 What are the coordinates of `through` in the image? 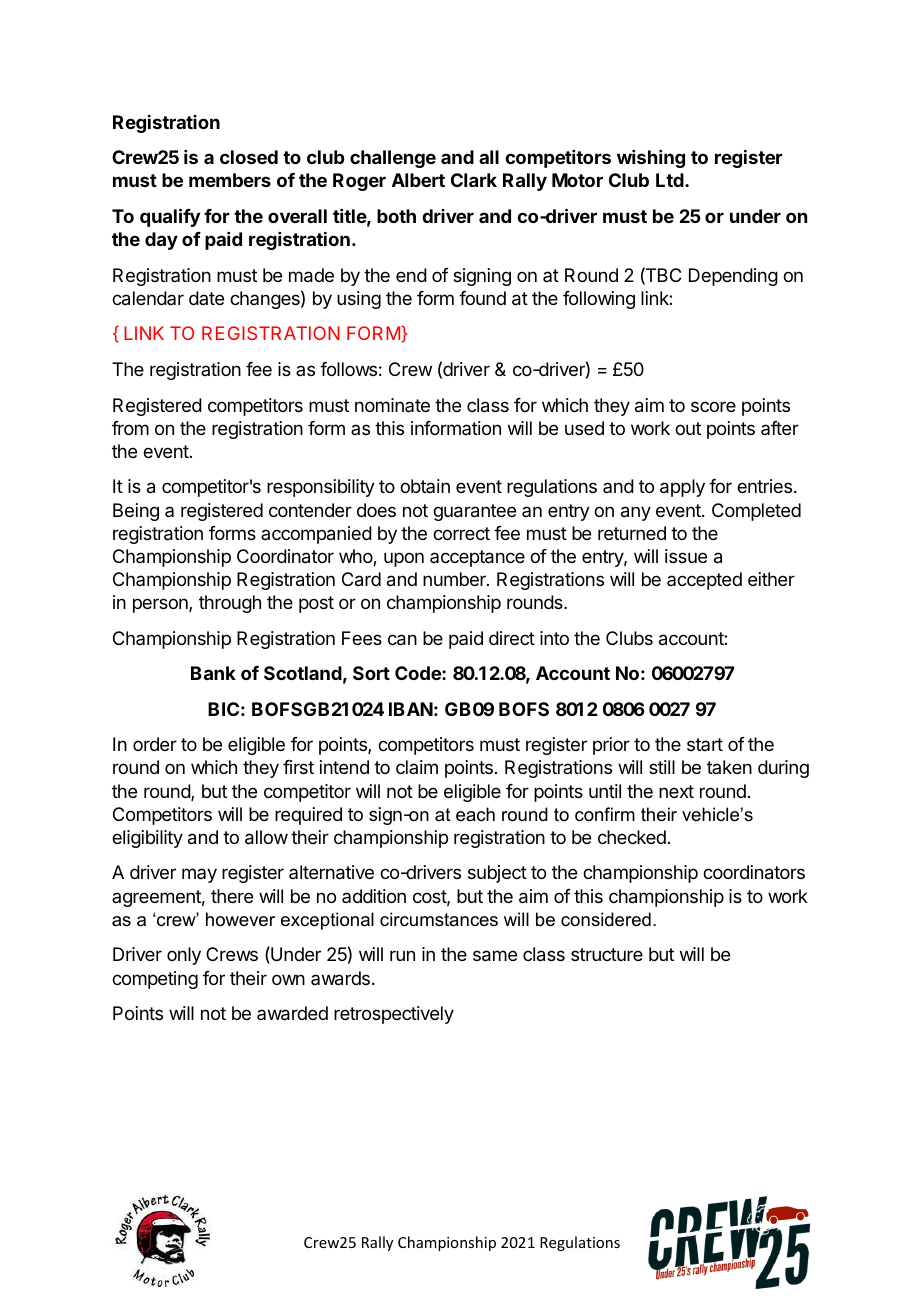 It's located at (230, 604).
